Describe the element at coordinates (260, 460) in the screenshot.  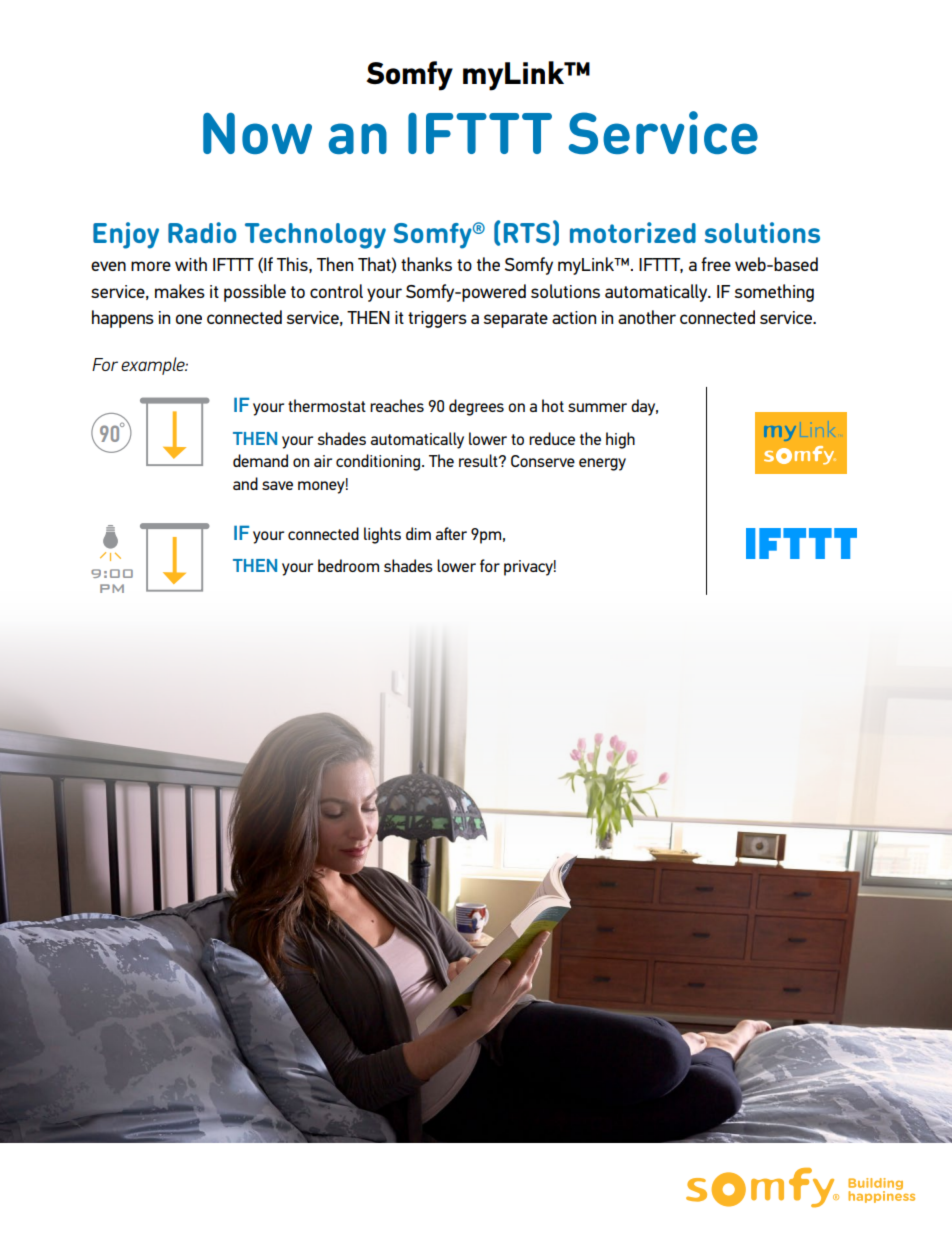
I see `demand` at that location.
